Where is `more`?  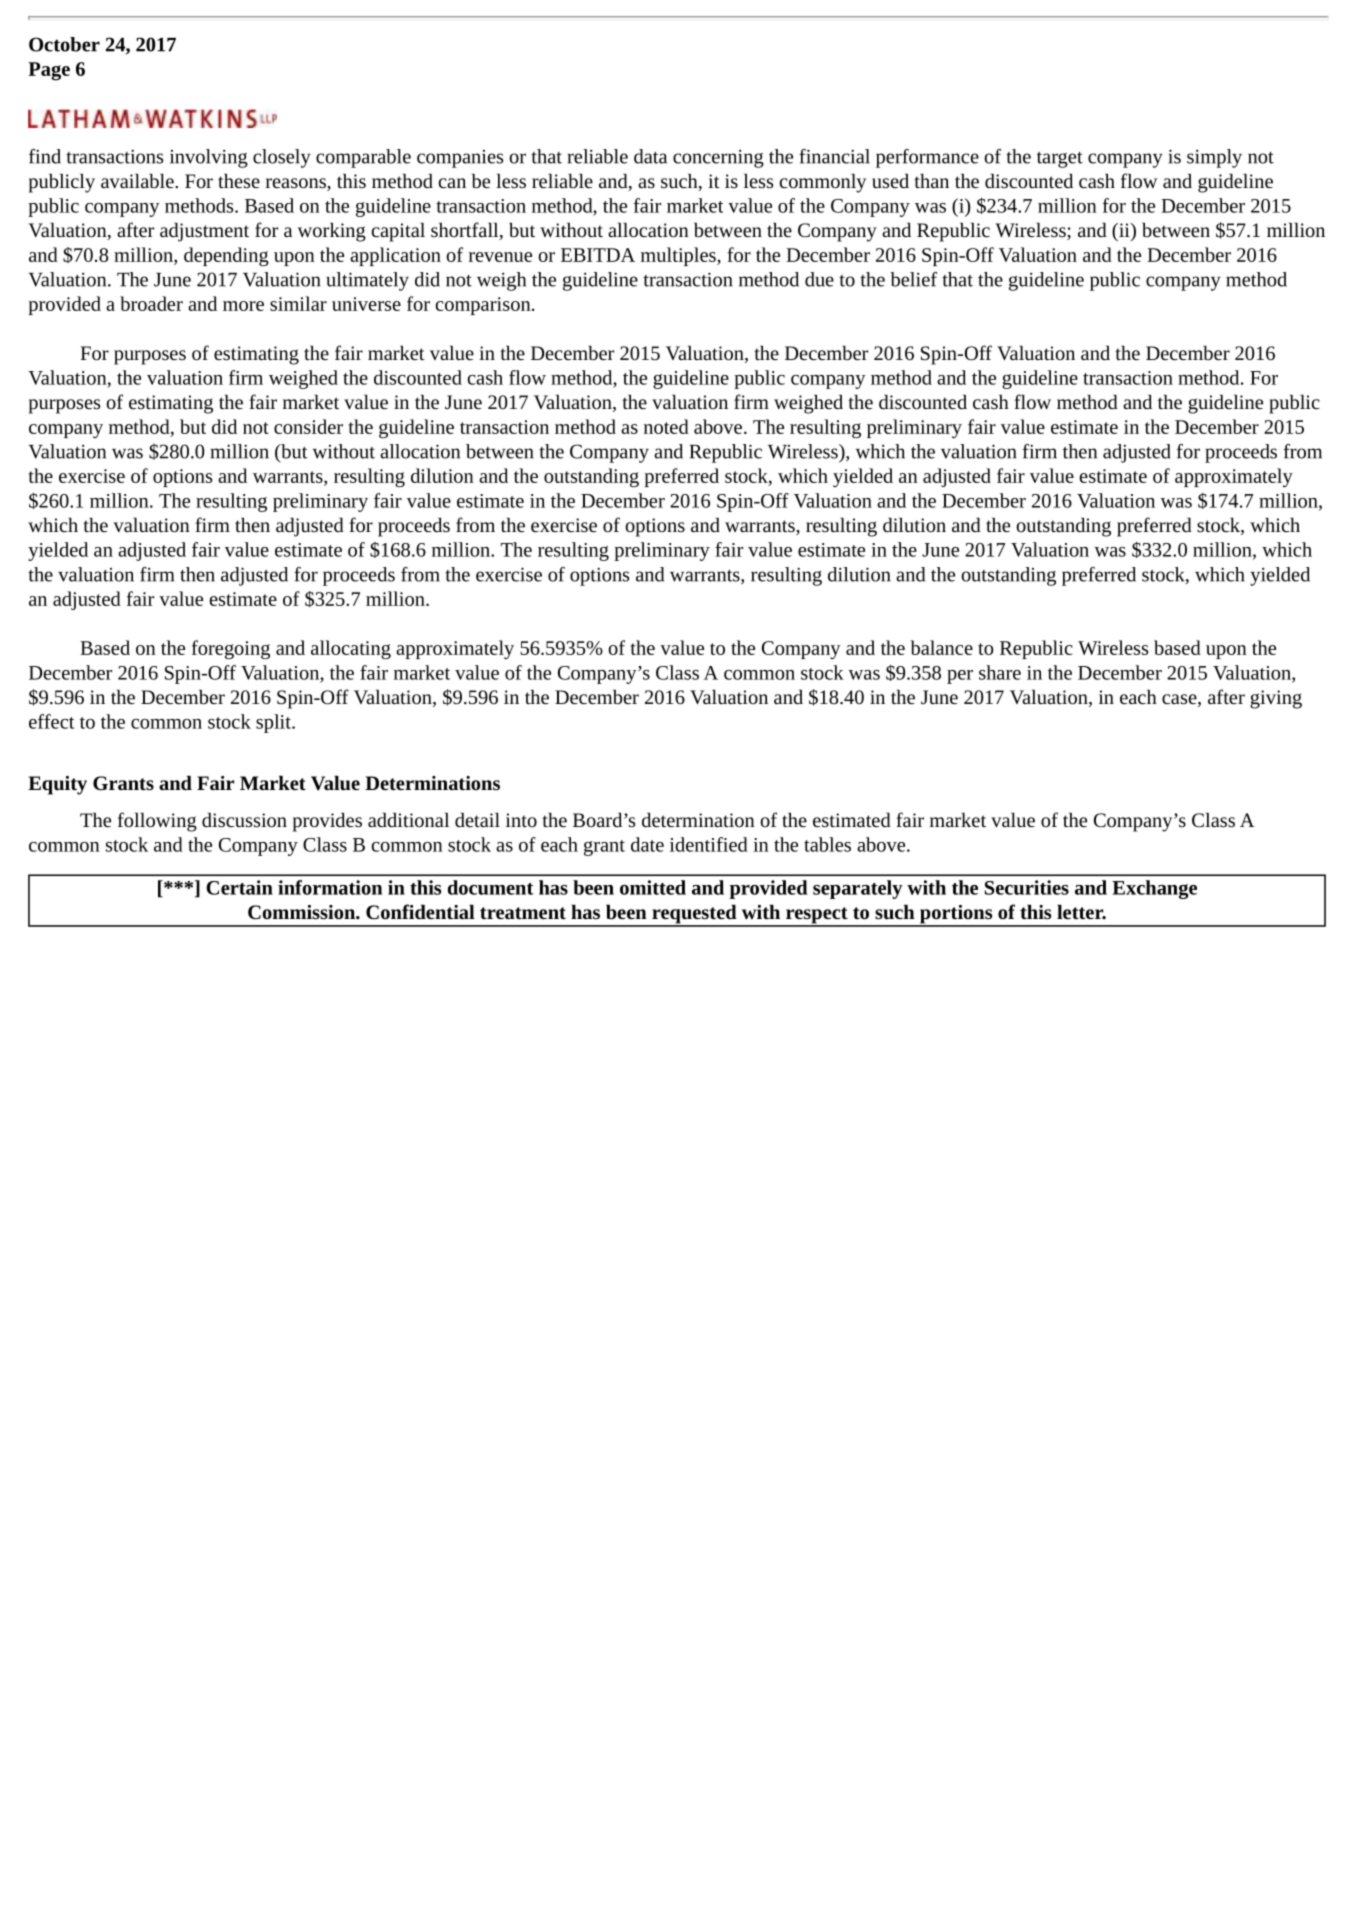 more is located at coordinates (243, 306).
